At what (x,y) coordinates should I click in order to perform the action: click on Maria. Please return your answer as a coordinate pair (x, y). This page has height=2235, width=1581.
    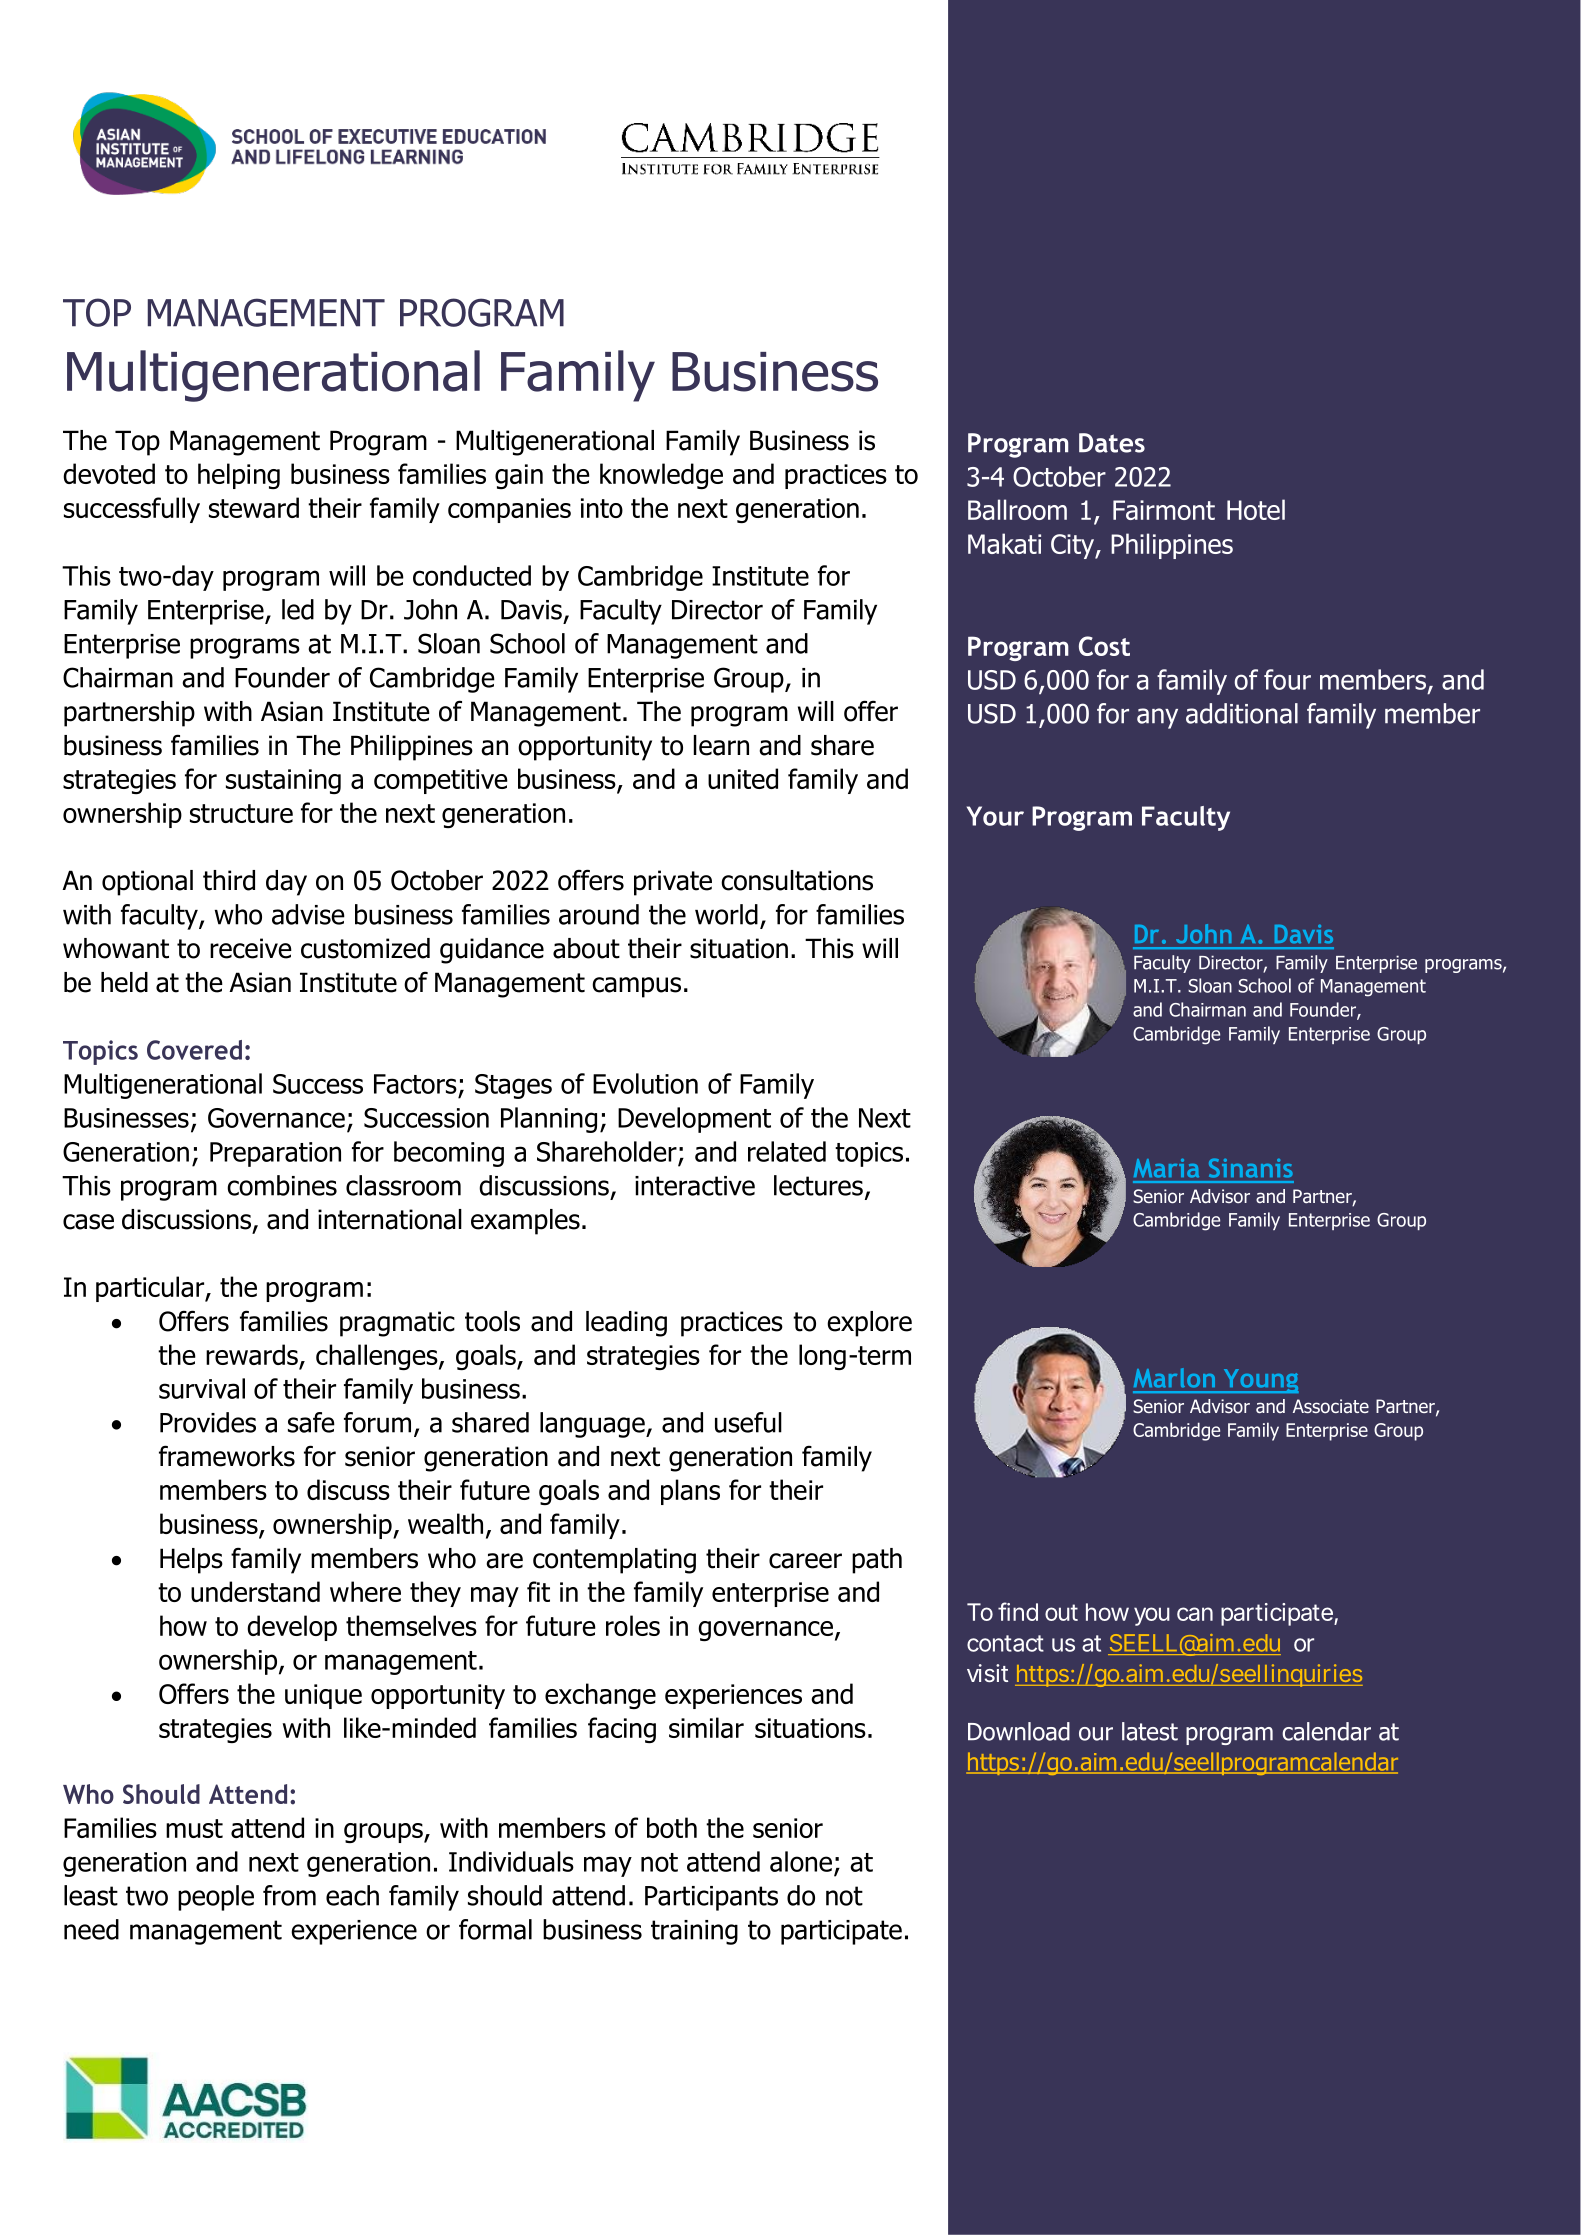
    Looking at the image, I should click on (1166, 1168).
